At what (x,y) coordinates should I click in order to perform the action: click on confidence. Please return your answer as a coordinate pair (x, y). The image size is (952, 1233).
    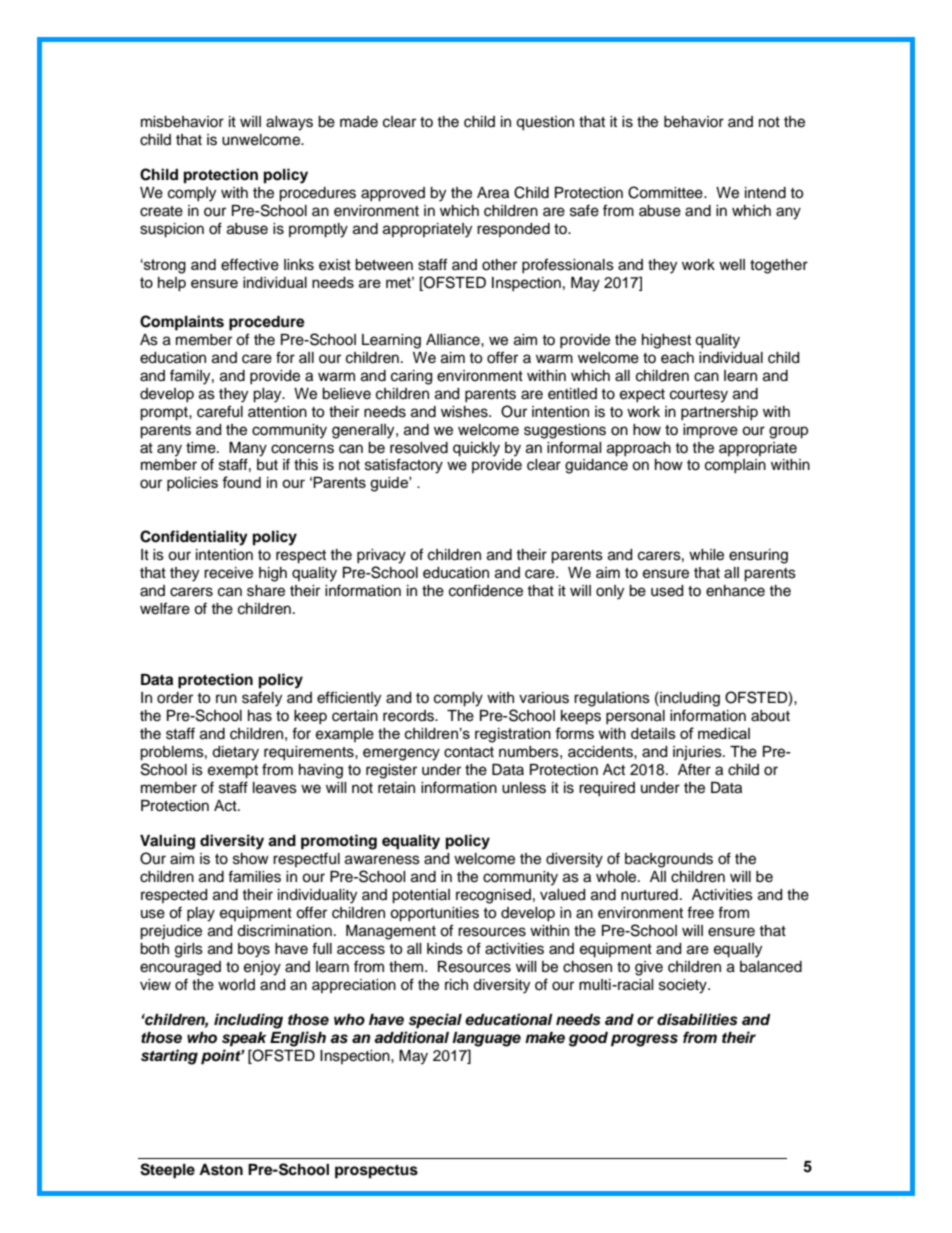
    Looking at the image, I should click on (486, 590).
